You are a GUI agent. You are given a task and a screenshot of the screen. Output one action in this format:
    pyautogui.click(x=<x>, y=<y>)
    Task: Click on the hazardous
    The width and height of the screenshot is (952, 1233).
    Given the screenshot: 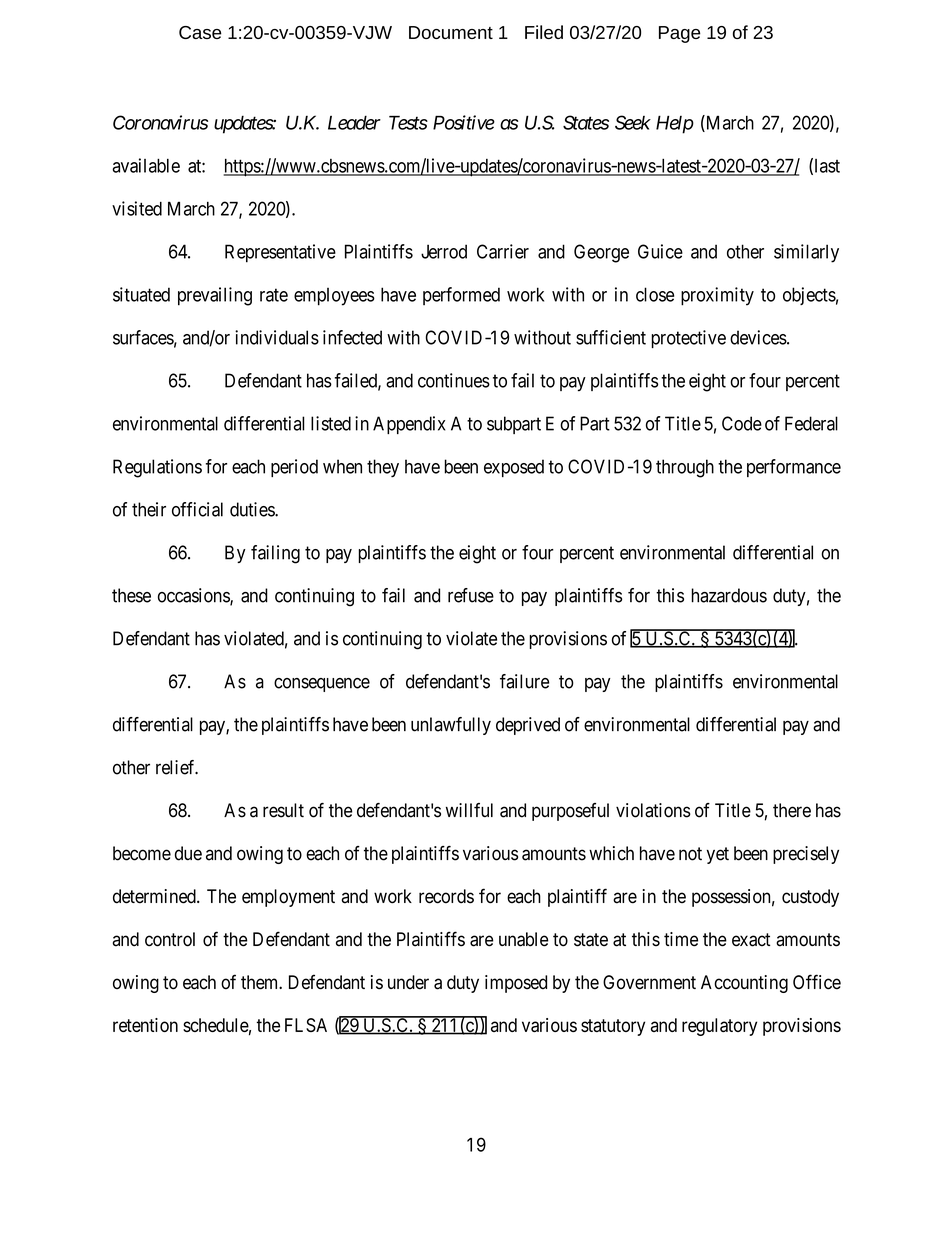 What is the action you would take?
    pyautogui.click(x=729, y=595)
